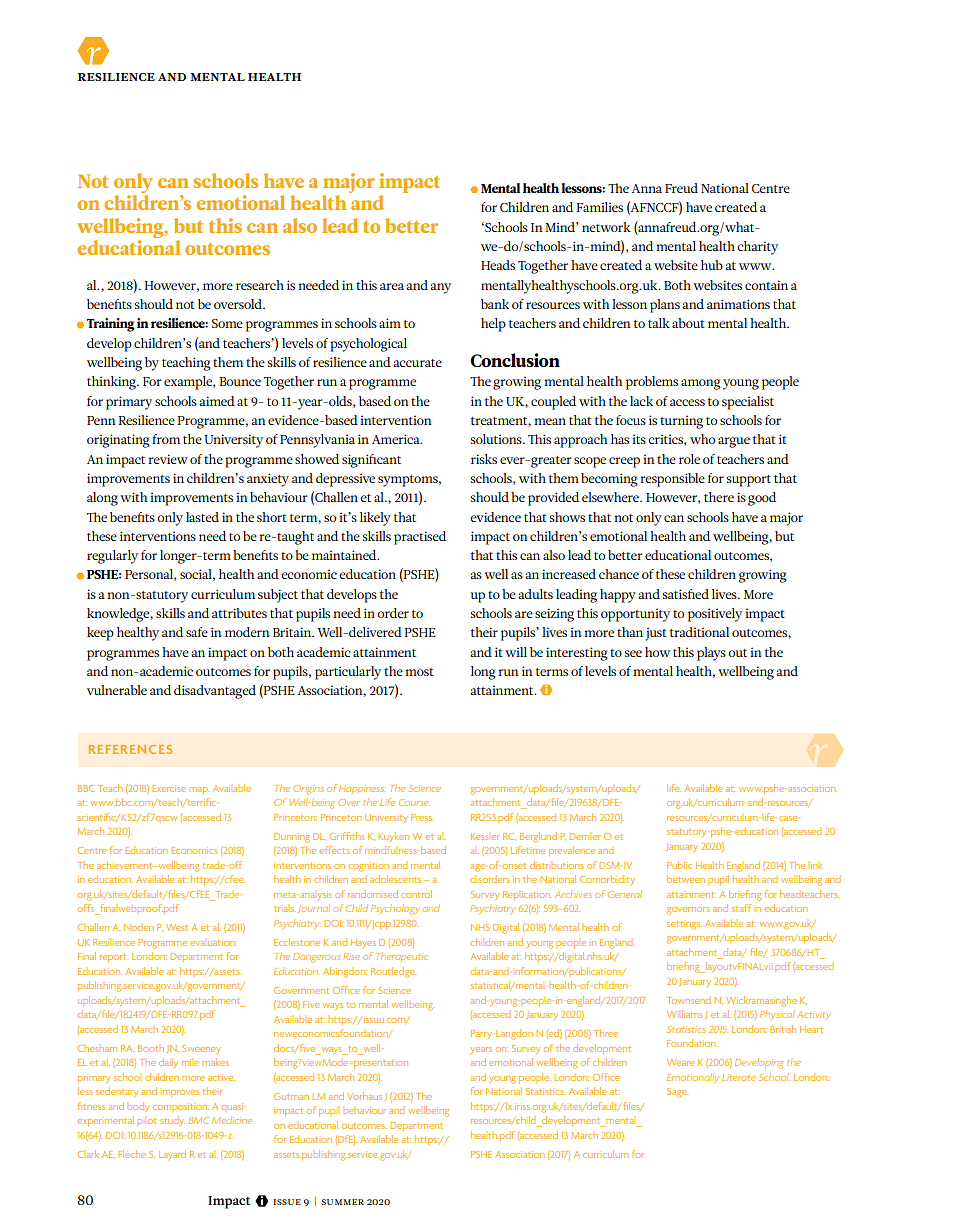  Describe the element at coordinates (260, 285) in the screenshot. I see `research` at that location.
